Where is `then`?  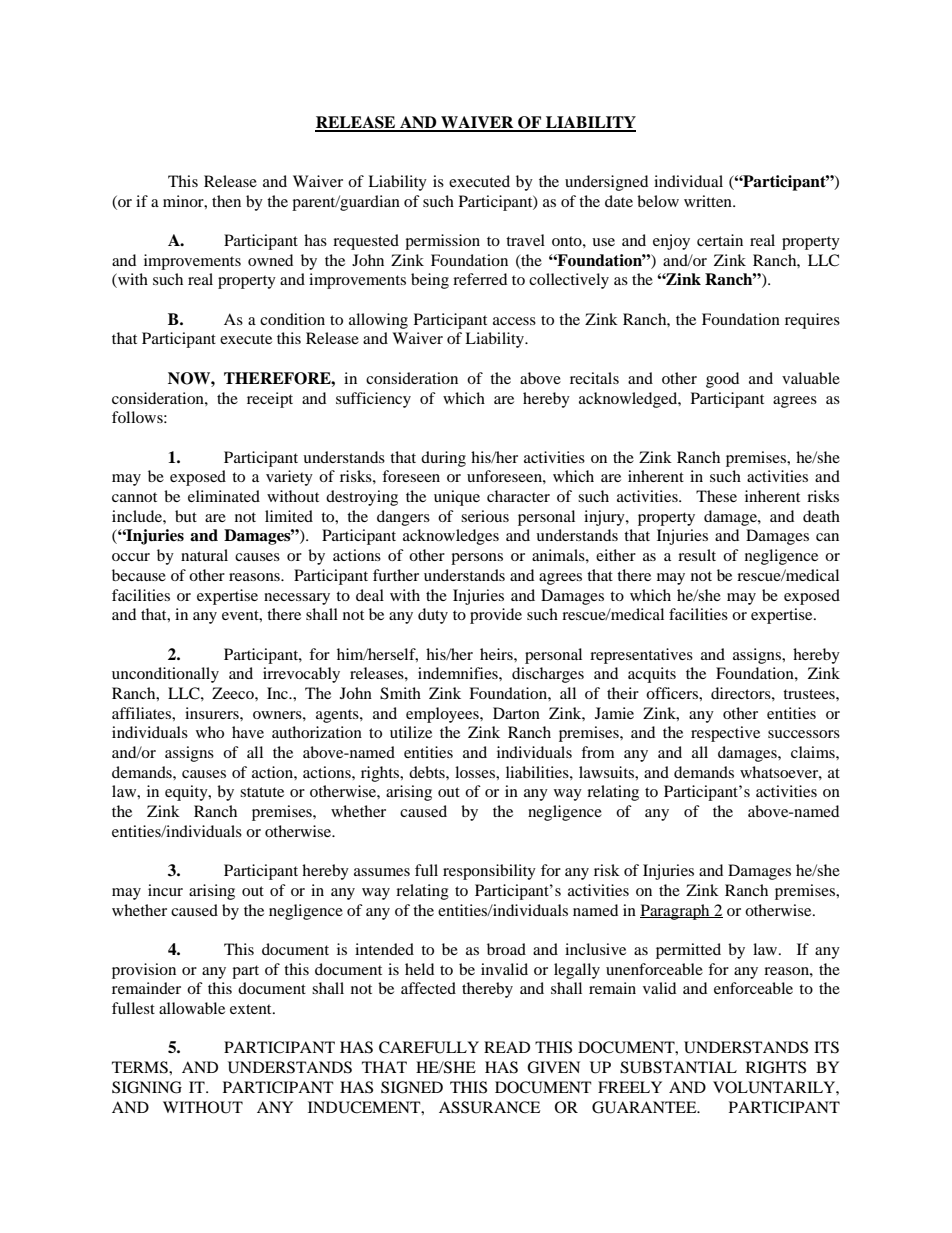
then is located at coordinates (226, 201).
